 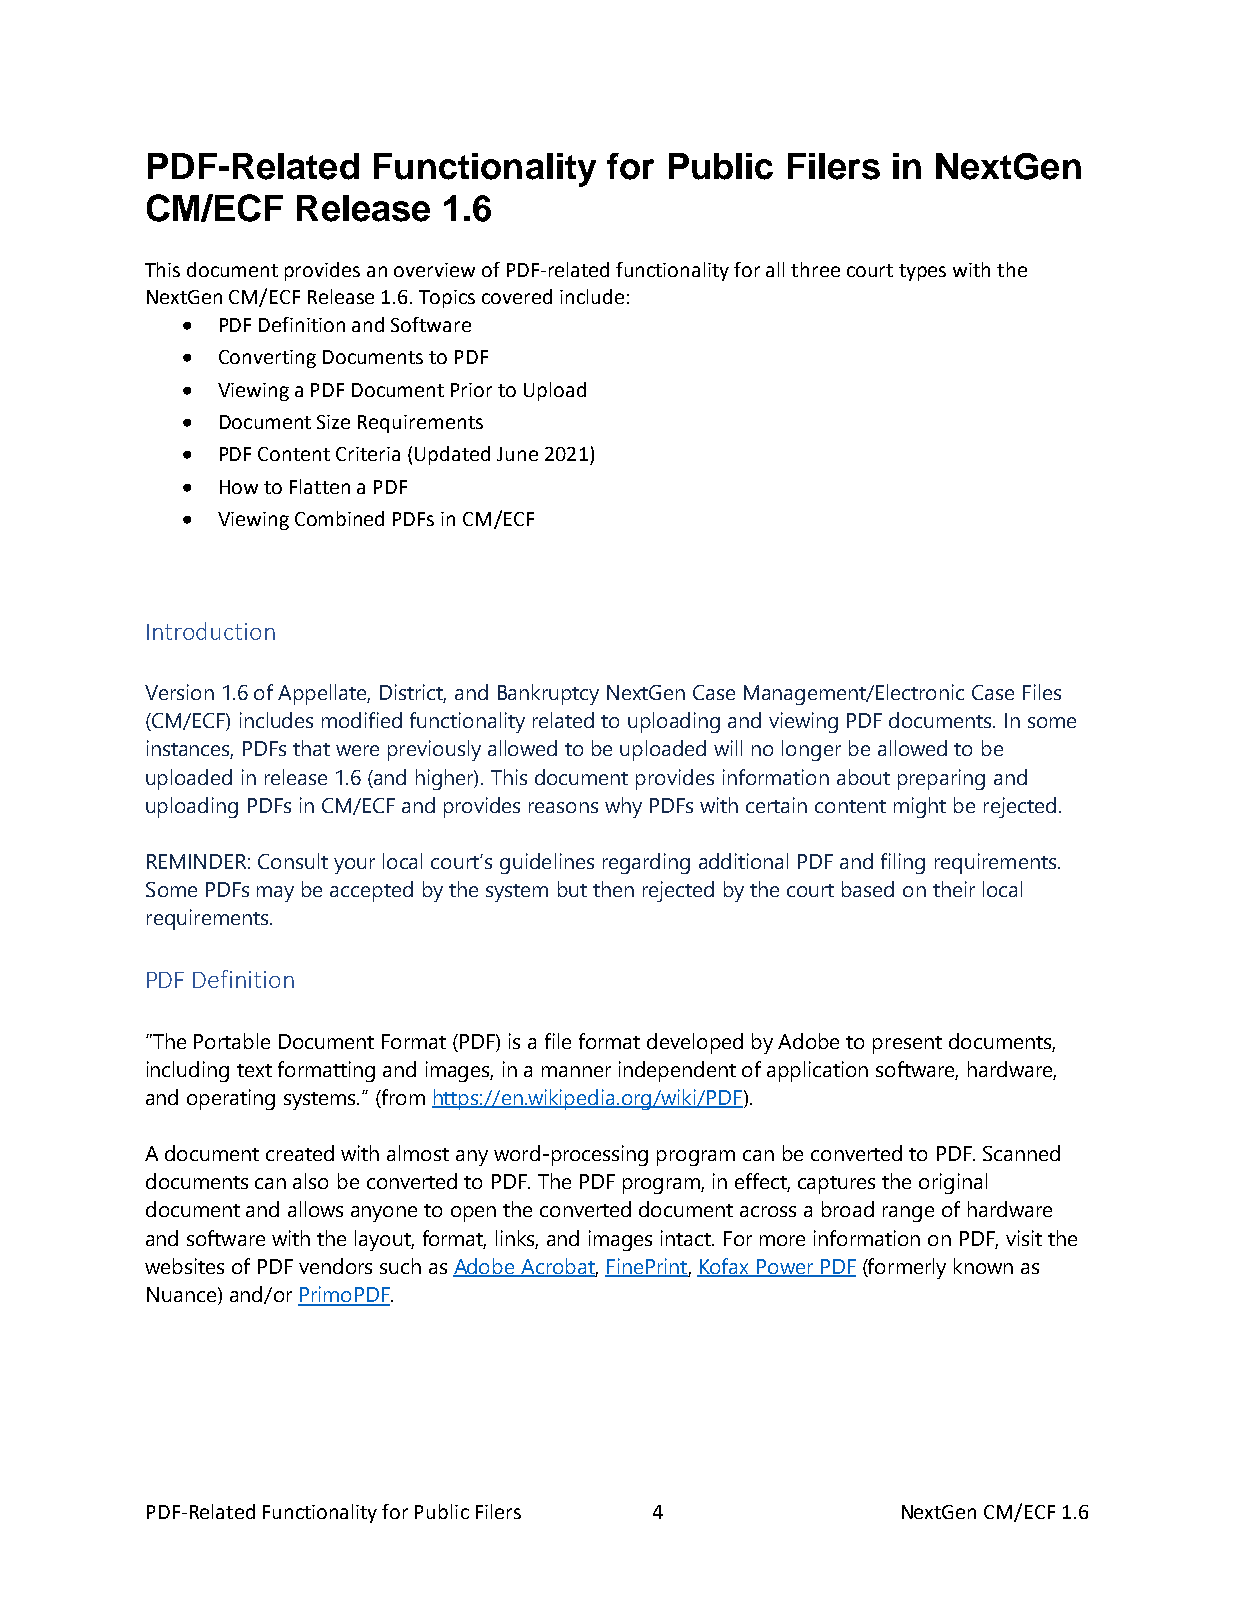 I want to click on covered, so click(x=517, y=296).
